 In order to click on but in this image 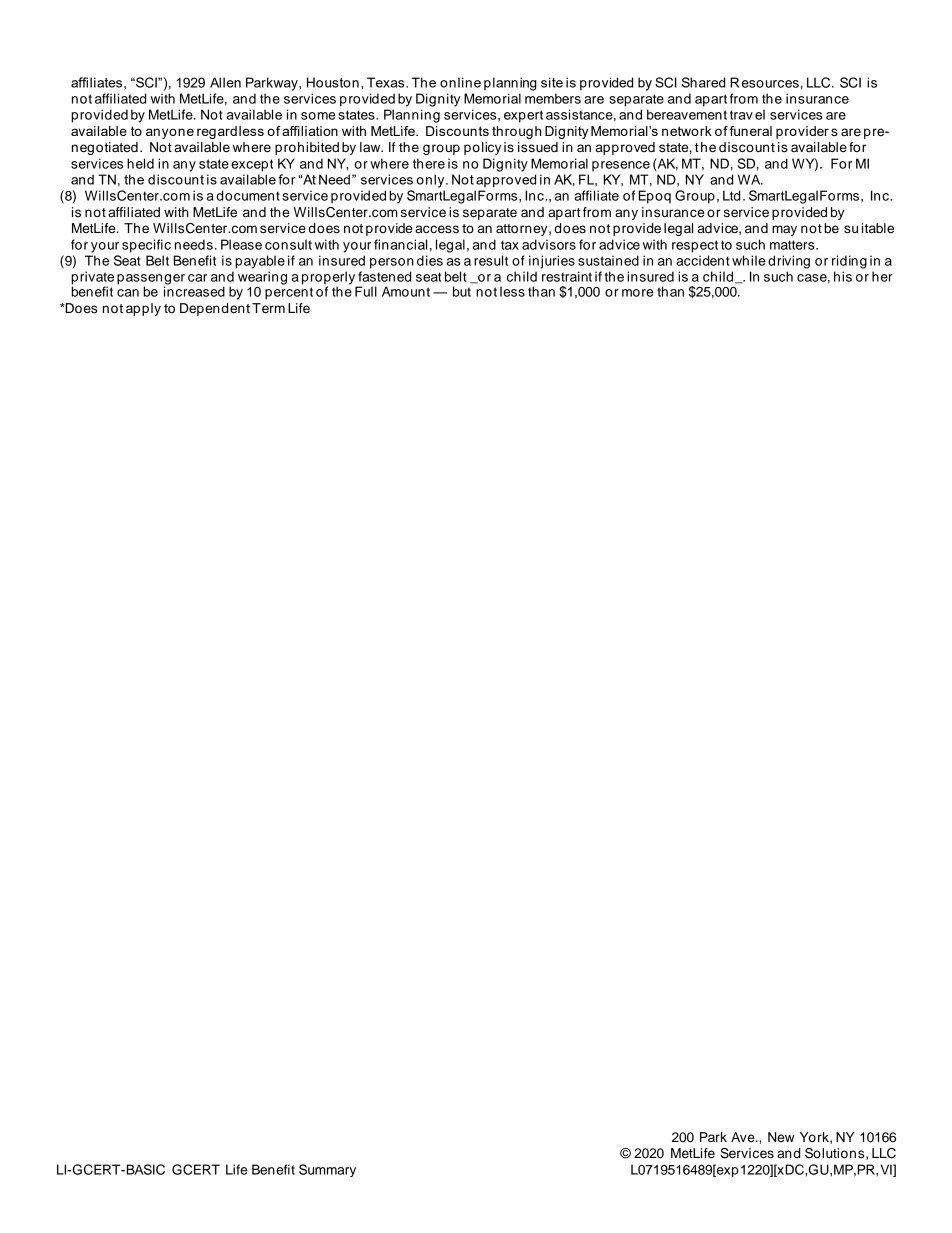, I will do `click(462, 291)`.
